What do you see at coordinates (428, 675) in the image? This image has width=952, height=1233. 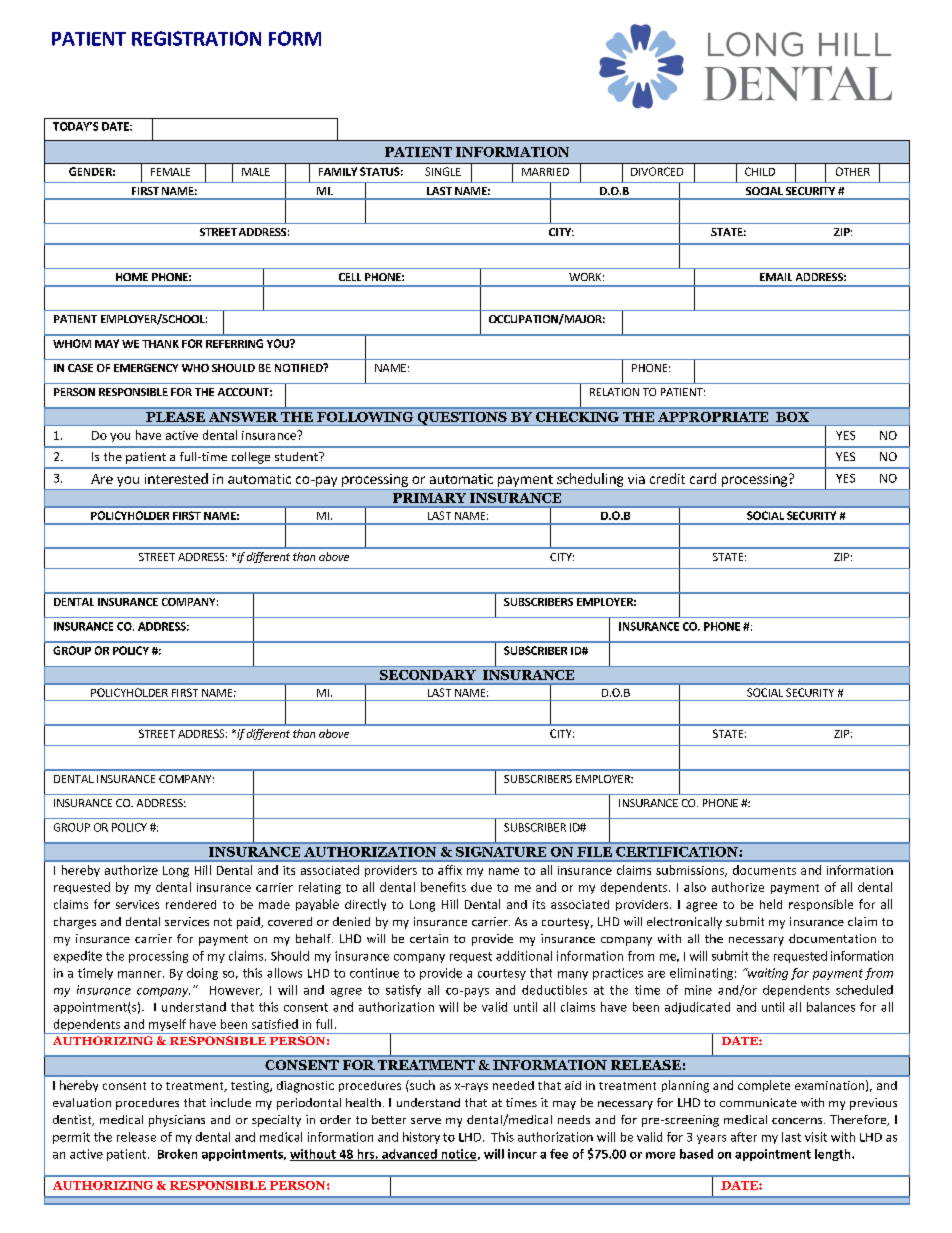 I see `SECONDARY` at bounding box center [428, 675].
